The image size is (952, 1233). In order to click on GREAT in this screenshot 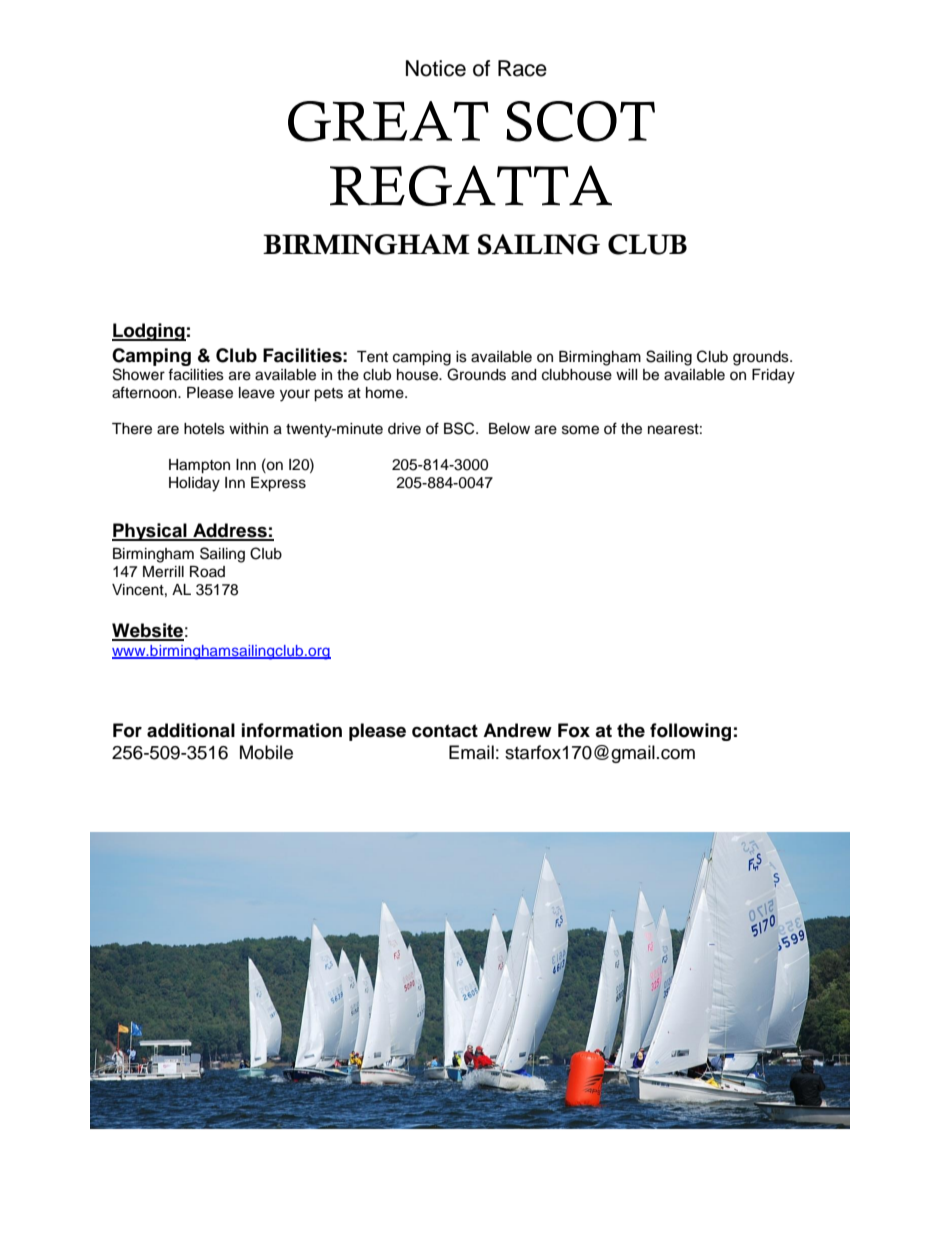, I will do `click(388, 121)`.
